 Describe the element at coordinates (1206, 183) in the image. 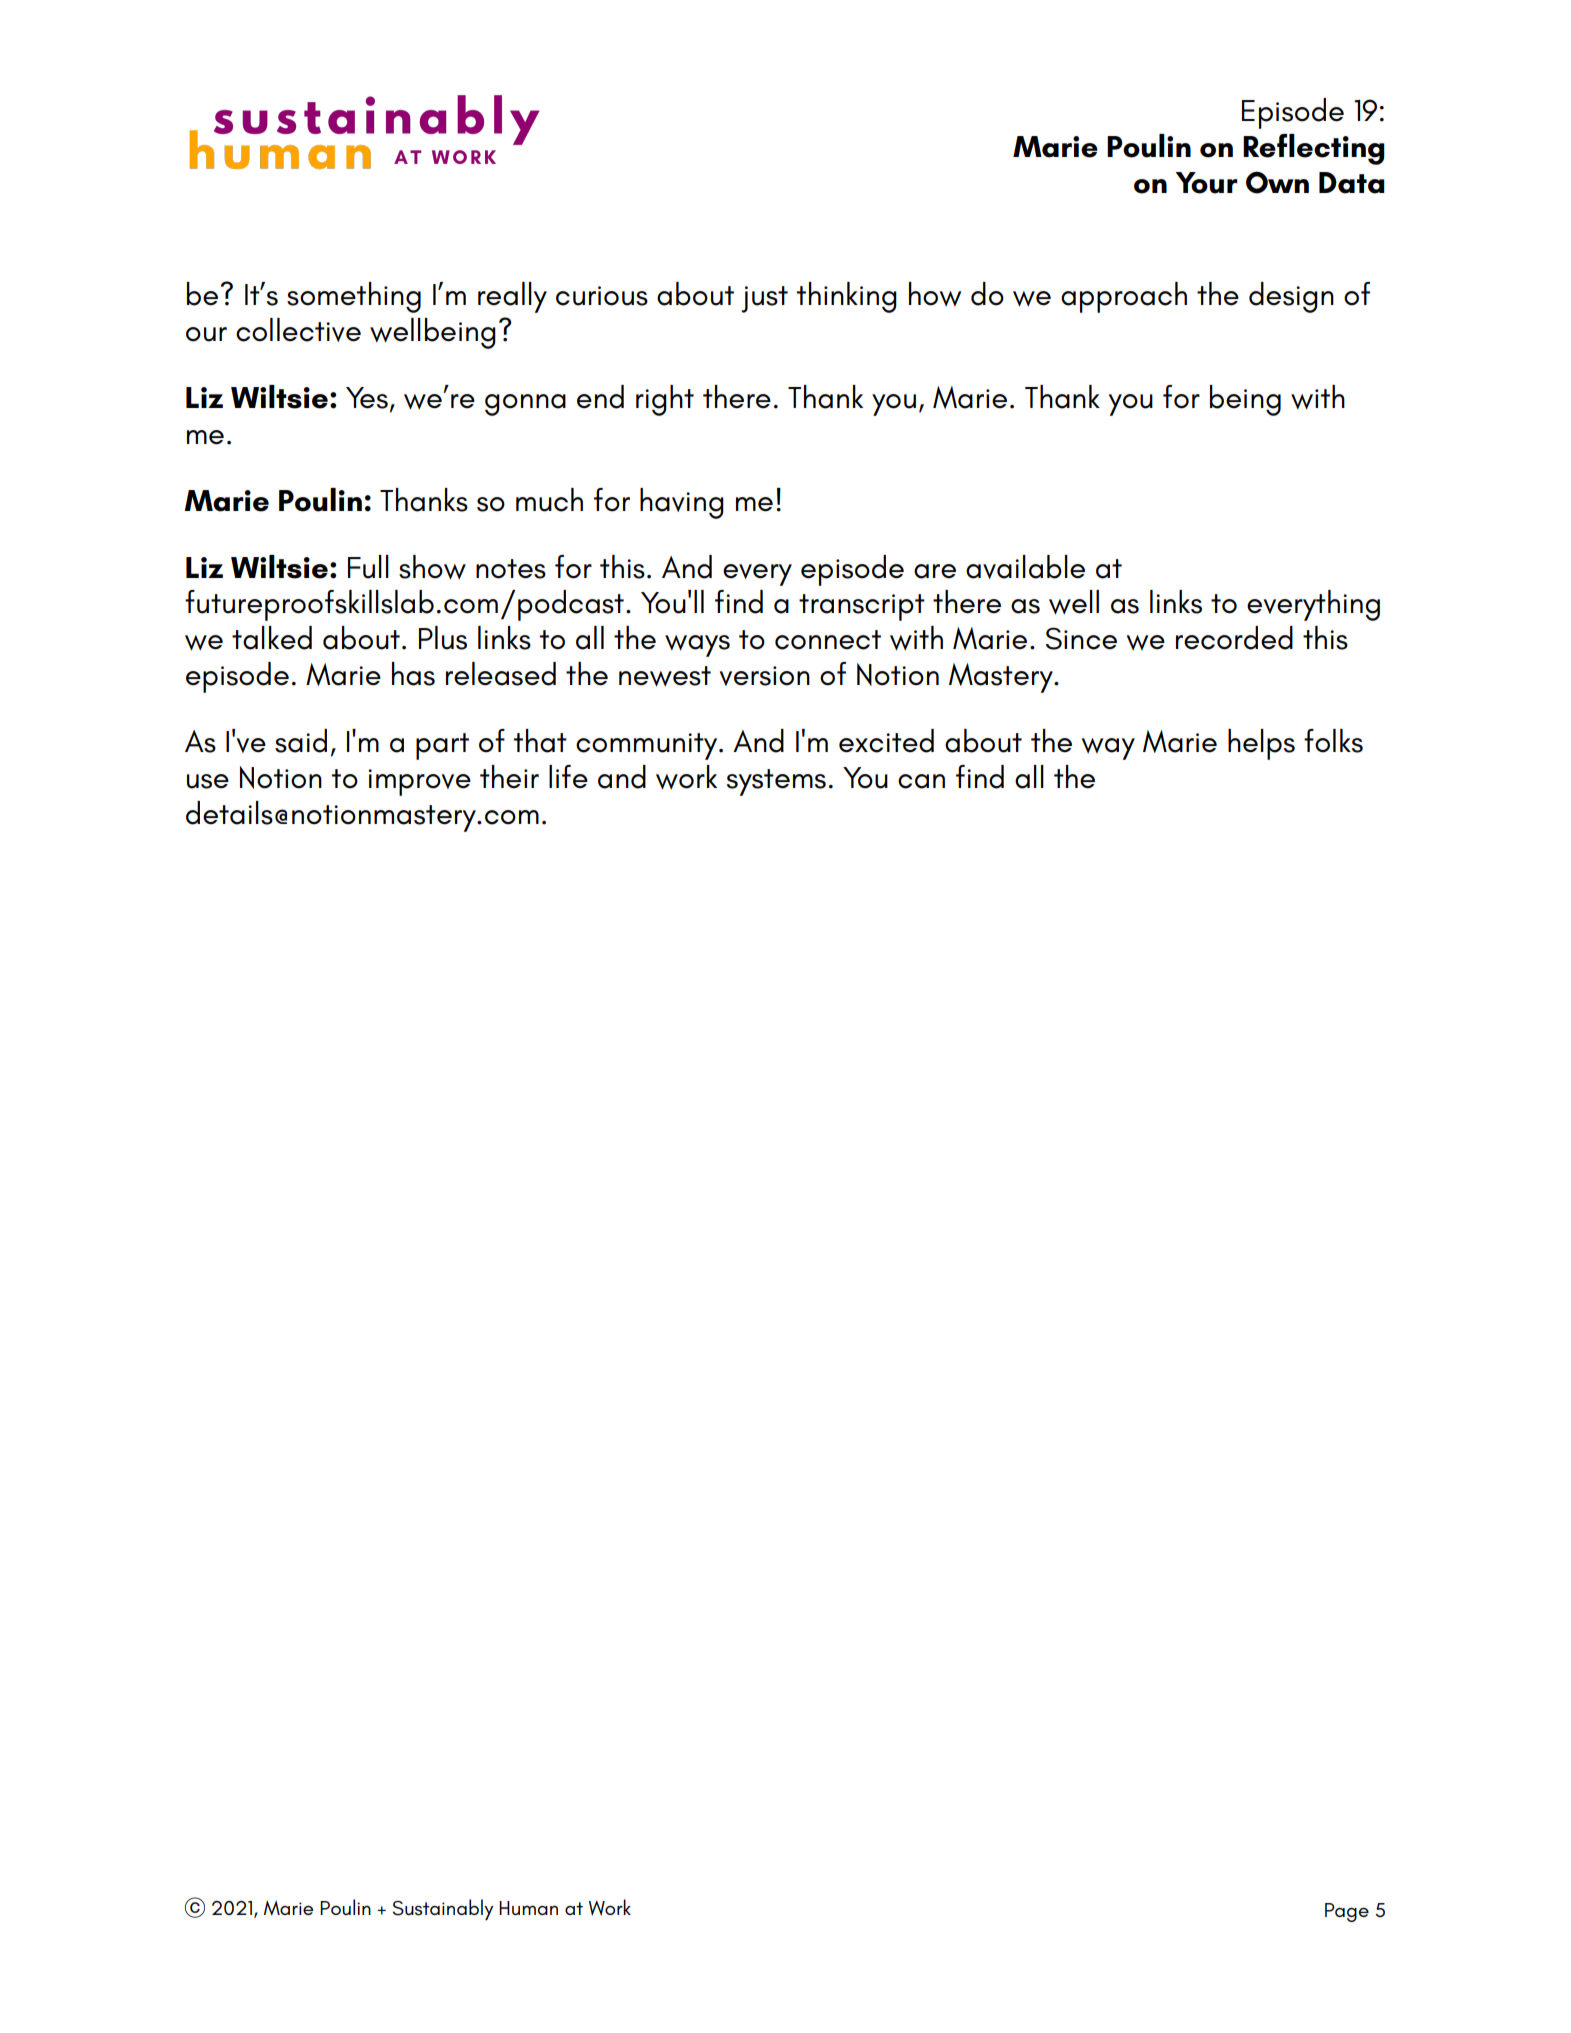

I see `Your` at that location.
